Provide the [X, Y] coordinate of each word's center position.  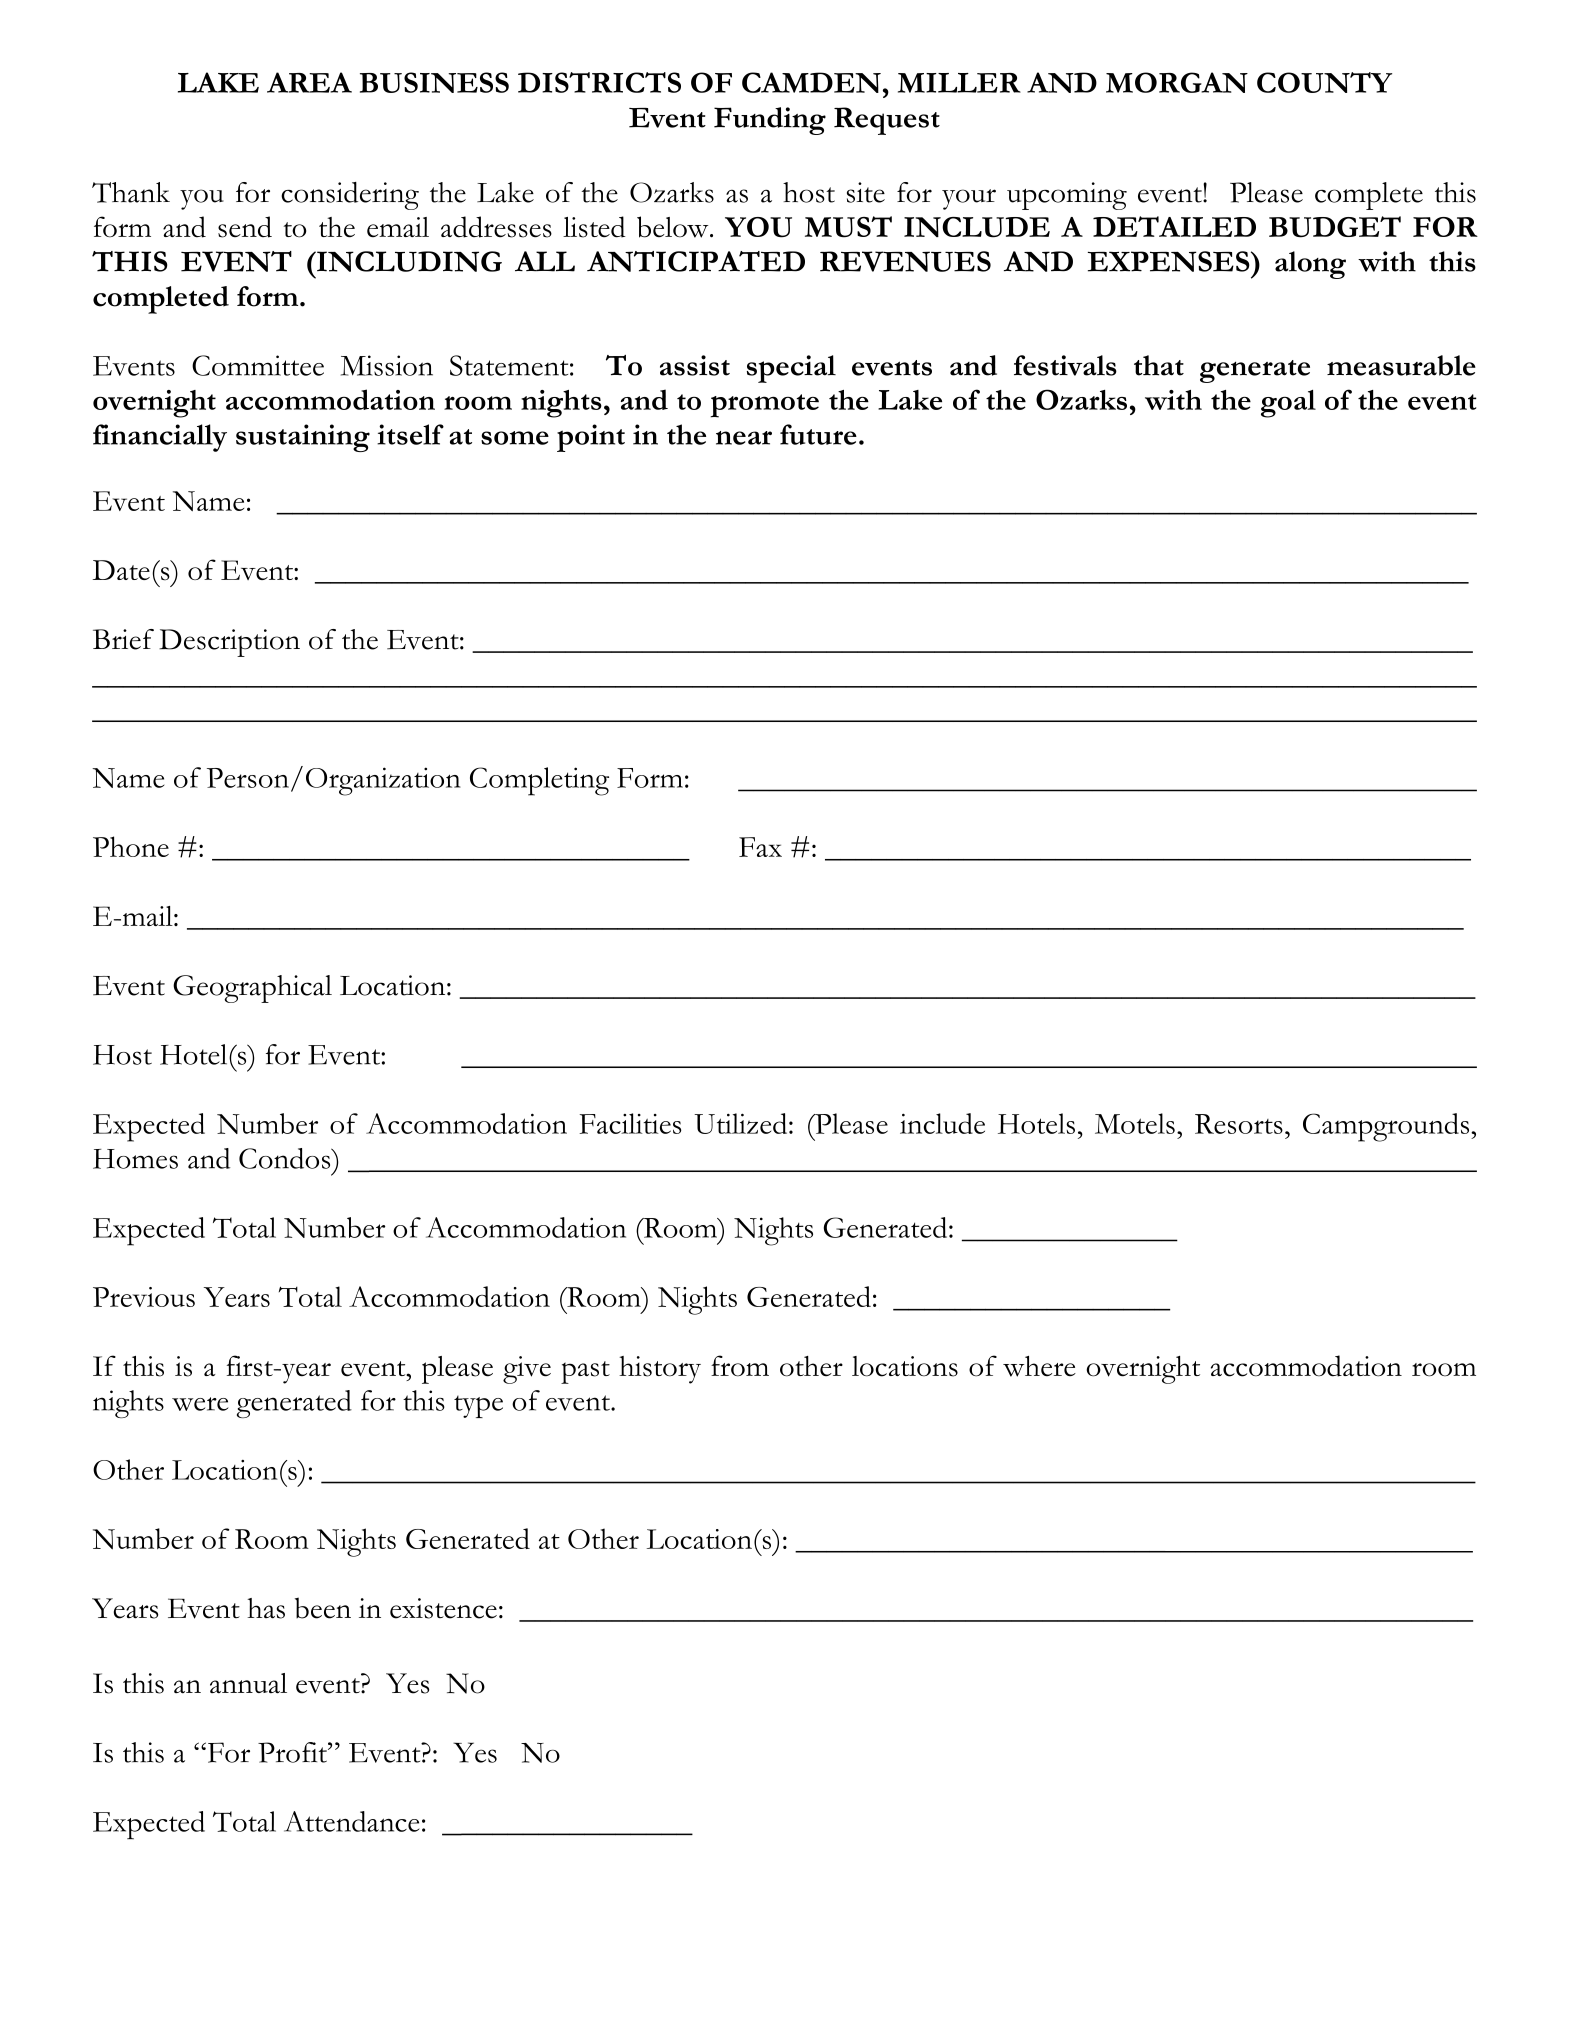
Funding [770, 121]
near [744, 438]
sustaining [303, 438]
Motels [1135, 1123]
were [200, 1404]
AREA [309, 82]
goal [1288, 404]
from [740, 1366]
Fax [760, 847]
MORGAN [1177, 82]
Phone [131, 846]
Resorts [1239, 1124]
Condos [286, 1158]
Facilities [630, 1123]
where [1039, 1366]
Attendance [352, 1821]
